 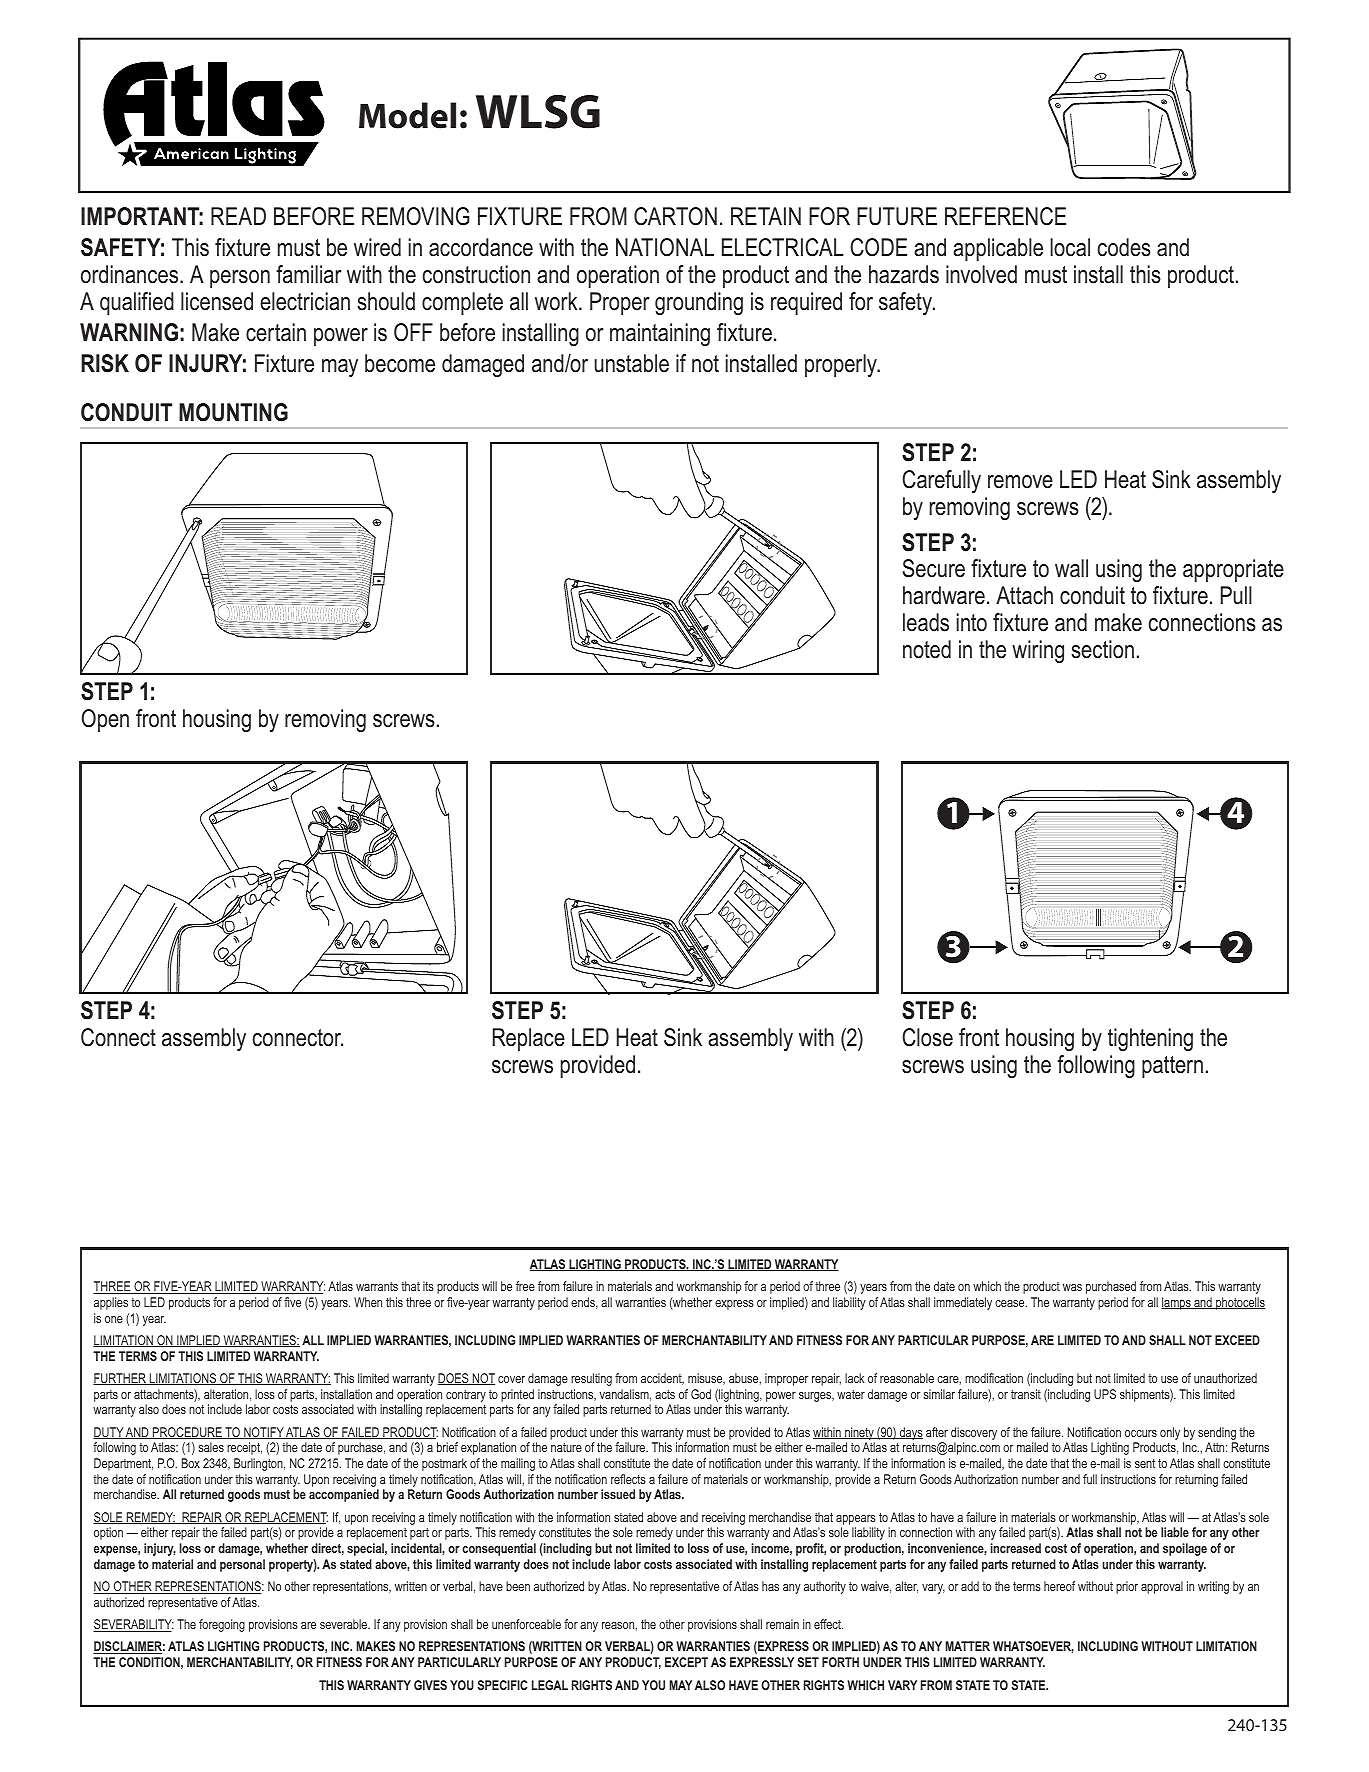 I want to click on READ, so click(x=238, y=216).
